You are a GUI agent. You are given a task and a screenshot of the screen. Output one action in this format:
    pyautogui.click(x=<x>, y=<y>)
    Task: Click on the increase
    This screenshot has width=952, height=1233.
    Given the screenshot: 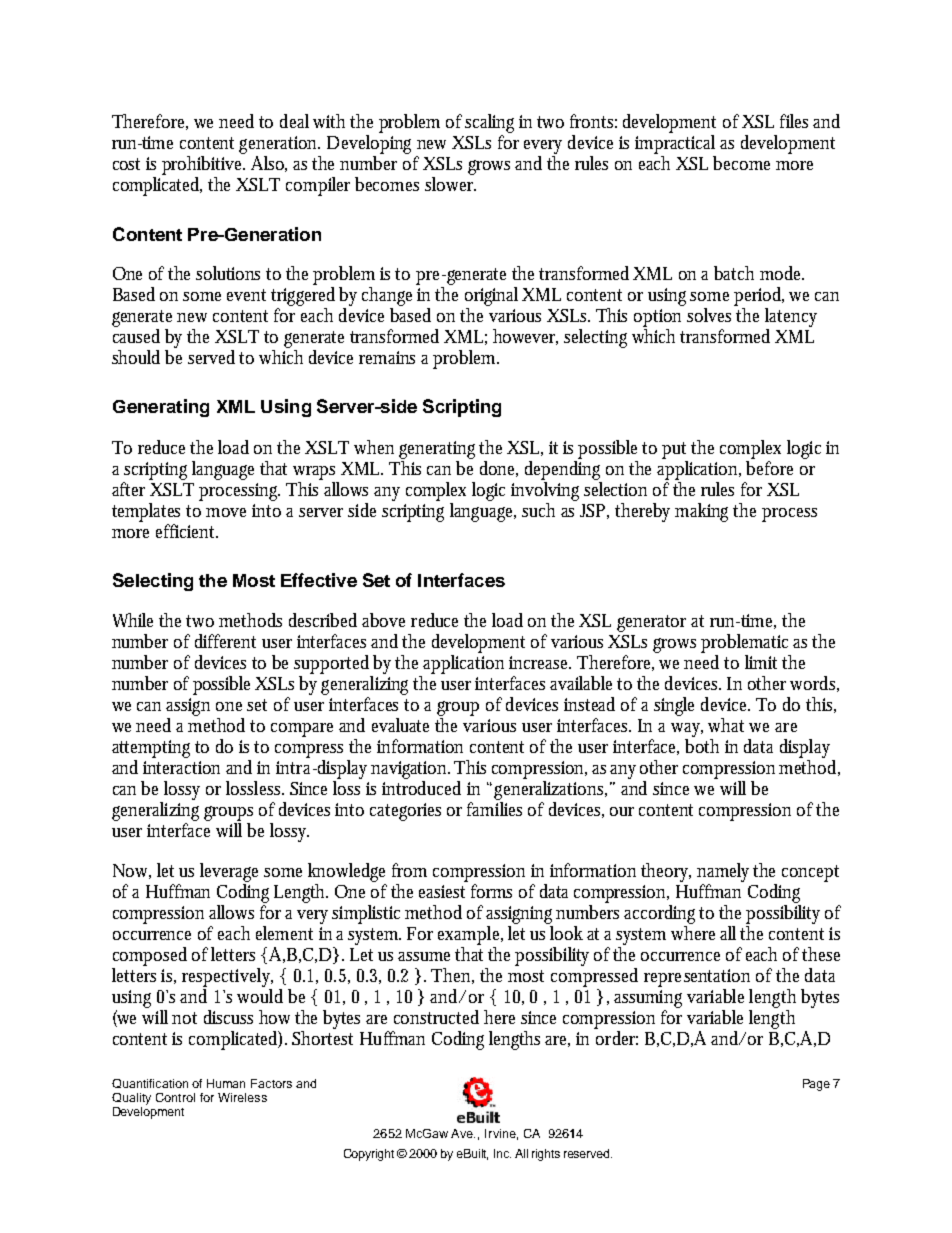 What is the action you would take?
    pyautogui.click(x=540, y=662)
